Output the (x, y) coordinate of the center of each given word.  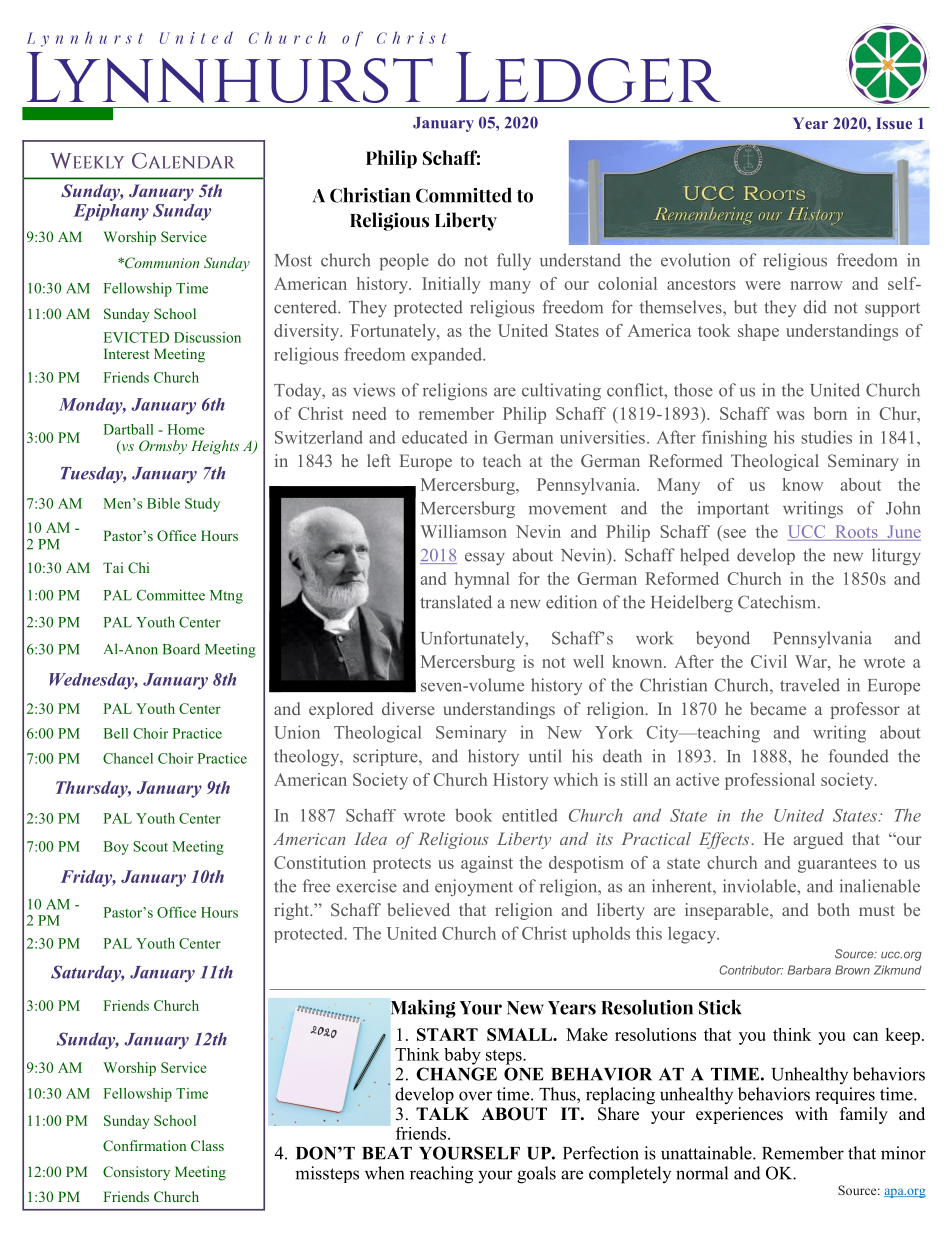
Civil (769, 661)
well (588, 661)
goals (536, 1175)
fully (514, 261)
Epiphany (111, 212)
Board (181, 649)
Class (207, 1145)
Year (810, 123)
